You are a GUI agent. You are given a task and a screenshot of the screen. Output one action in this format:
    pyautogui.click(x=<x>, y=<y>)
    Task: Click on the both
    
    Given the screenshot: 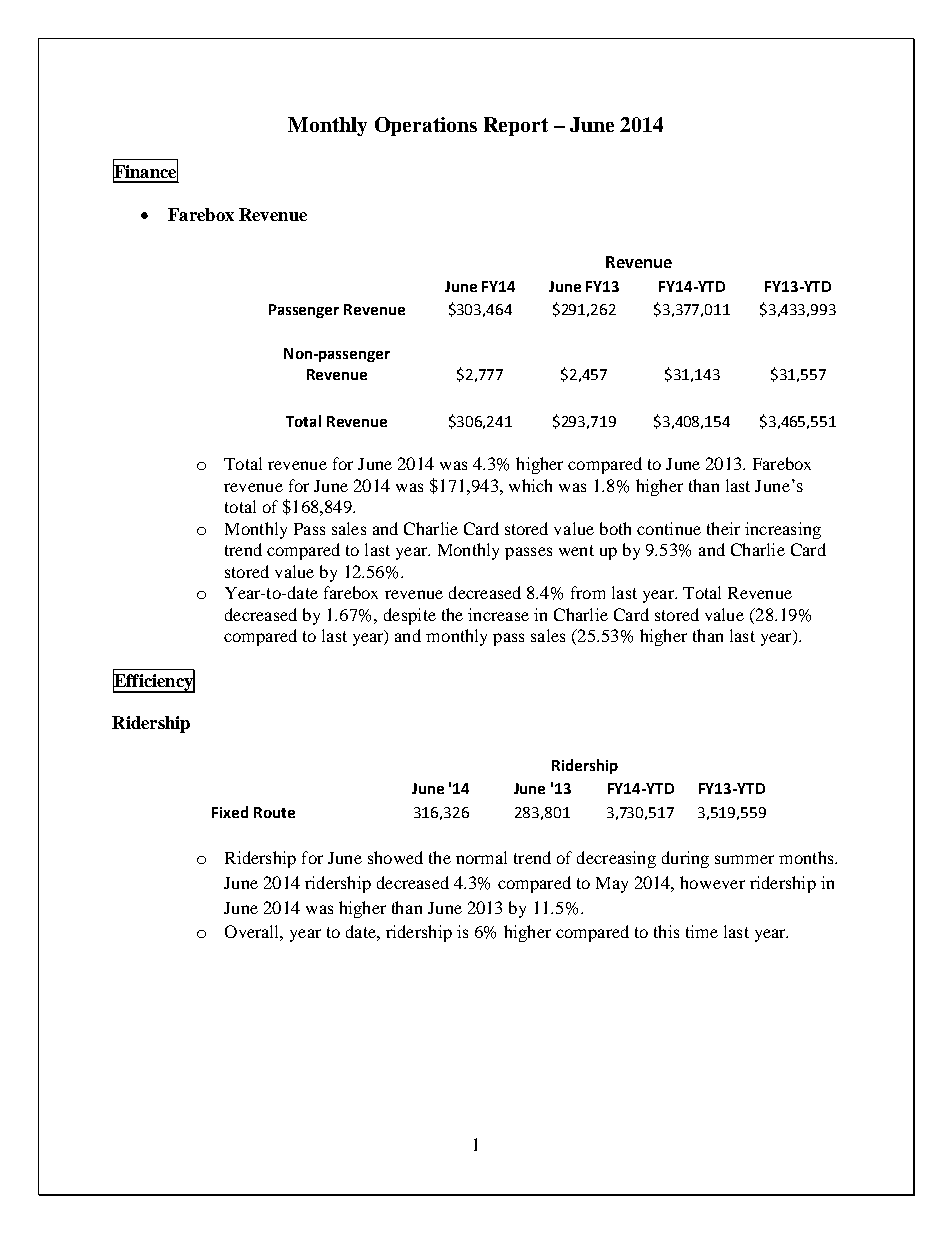 What is the action you would take?
    pyautogui.click(x=615, y=528)
